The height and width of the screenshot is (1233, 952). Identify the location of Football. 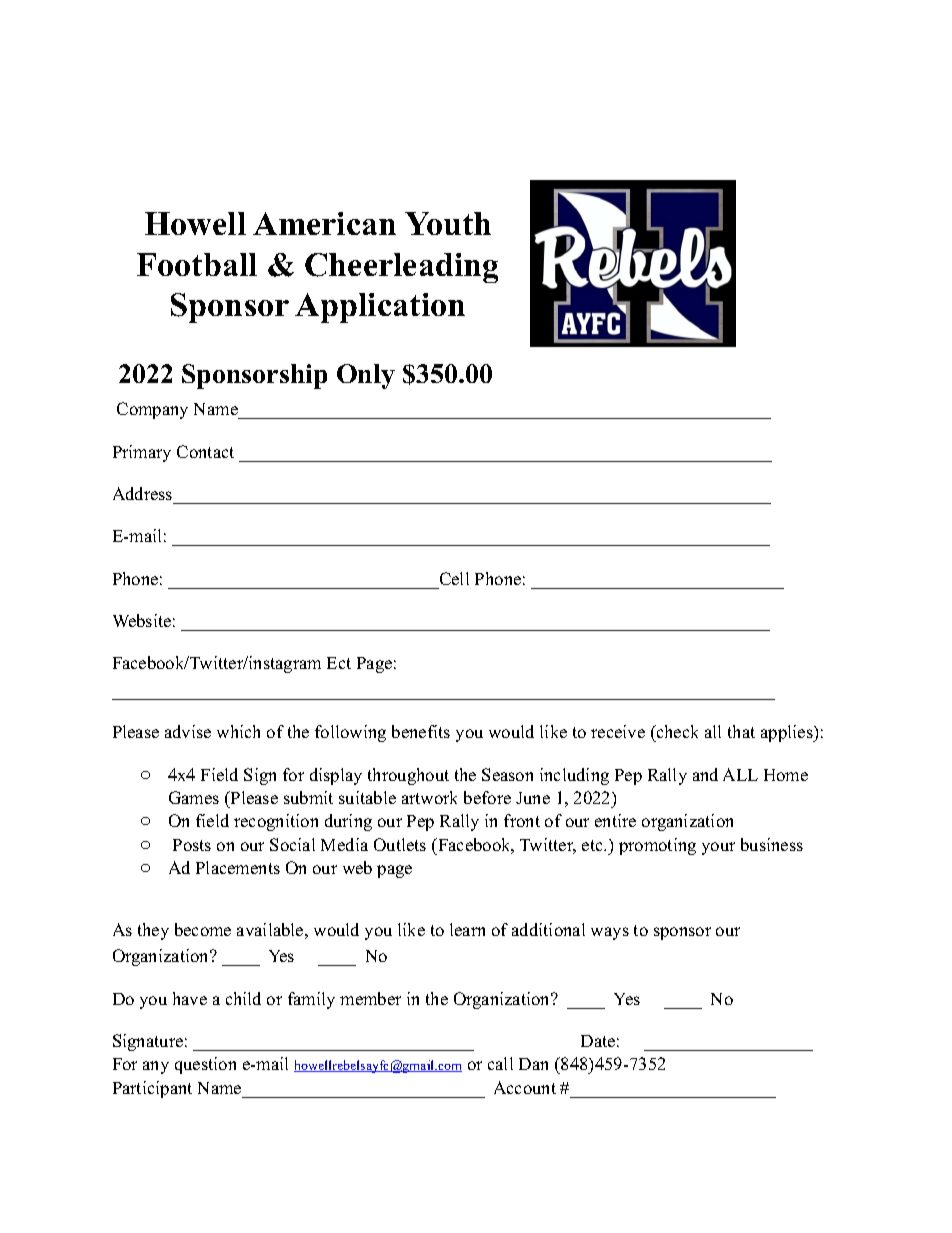
(197, 264).
